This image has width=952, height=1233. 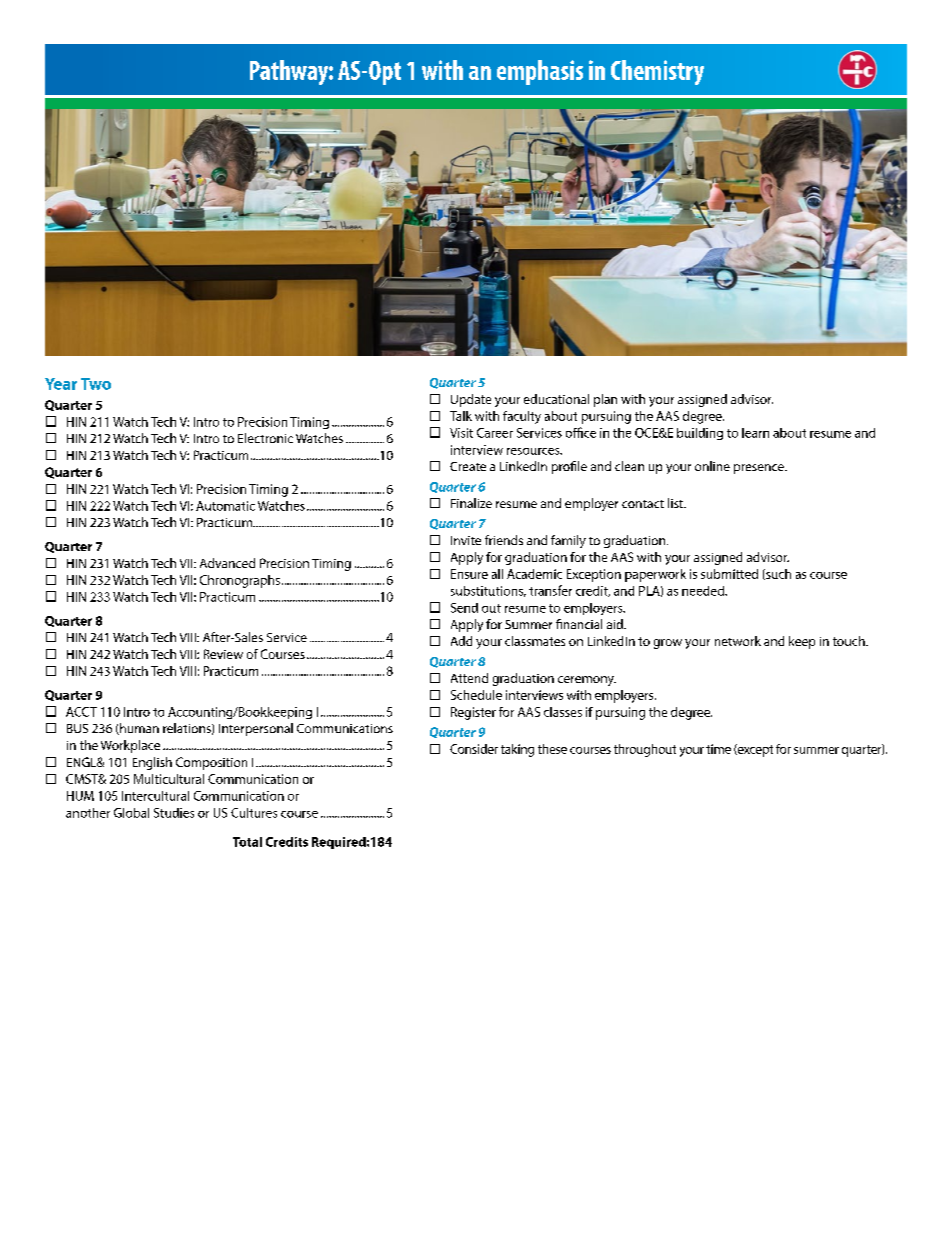 I want to click on time, so click(x=718, y=749).
